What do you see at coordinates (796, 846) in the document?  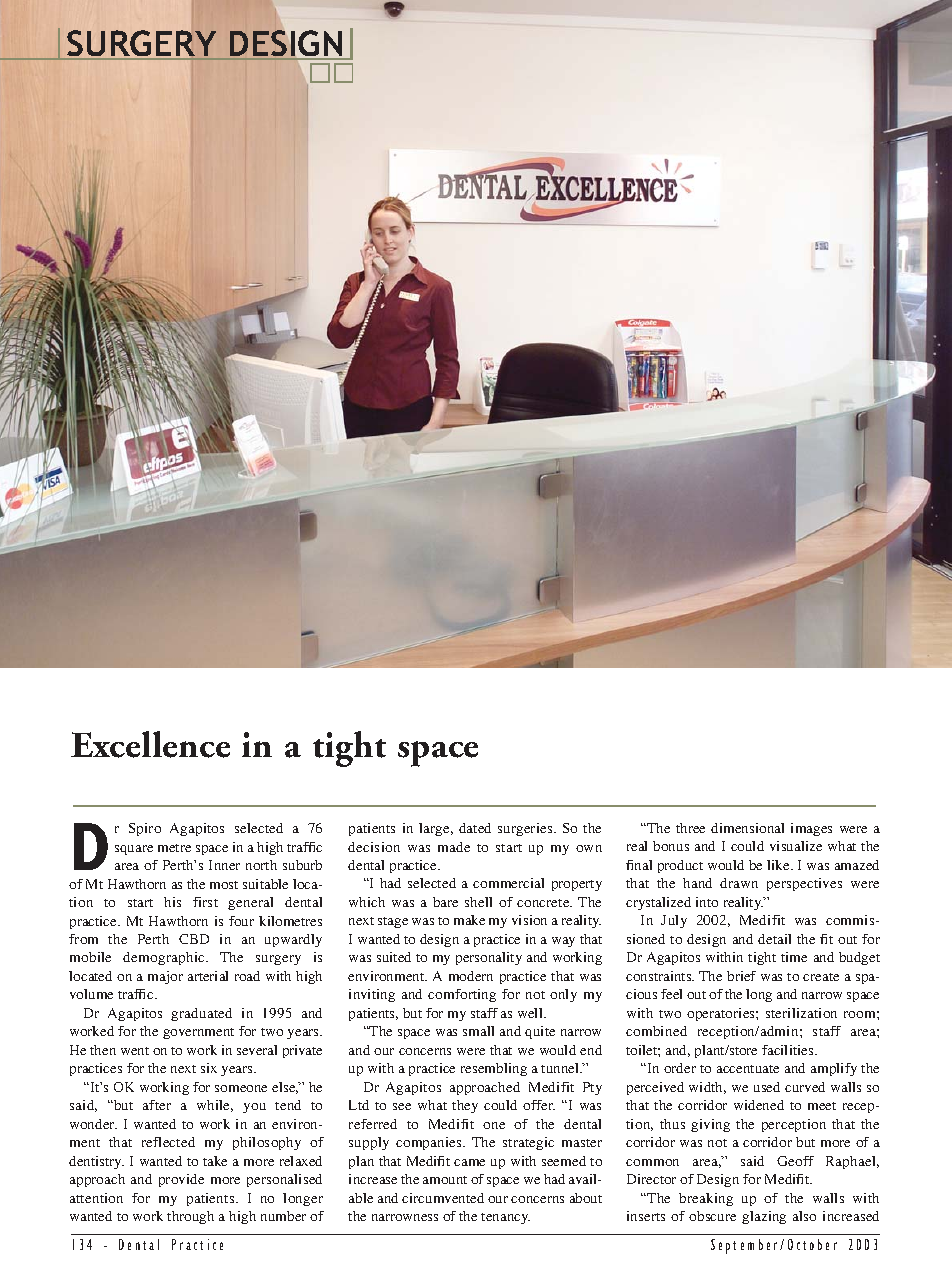 I see `visualize` at bounding box center [796, 846].
